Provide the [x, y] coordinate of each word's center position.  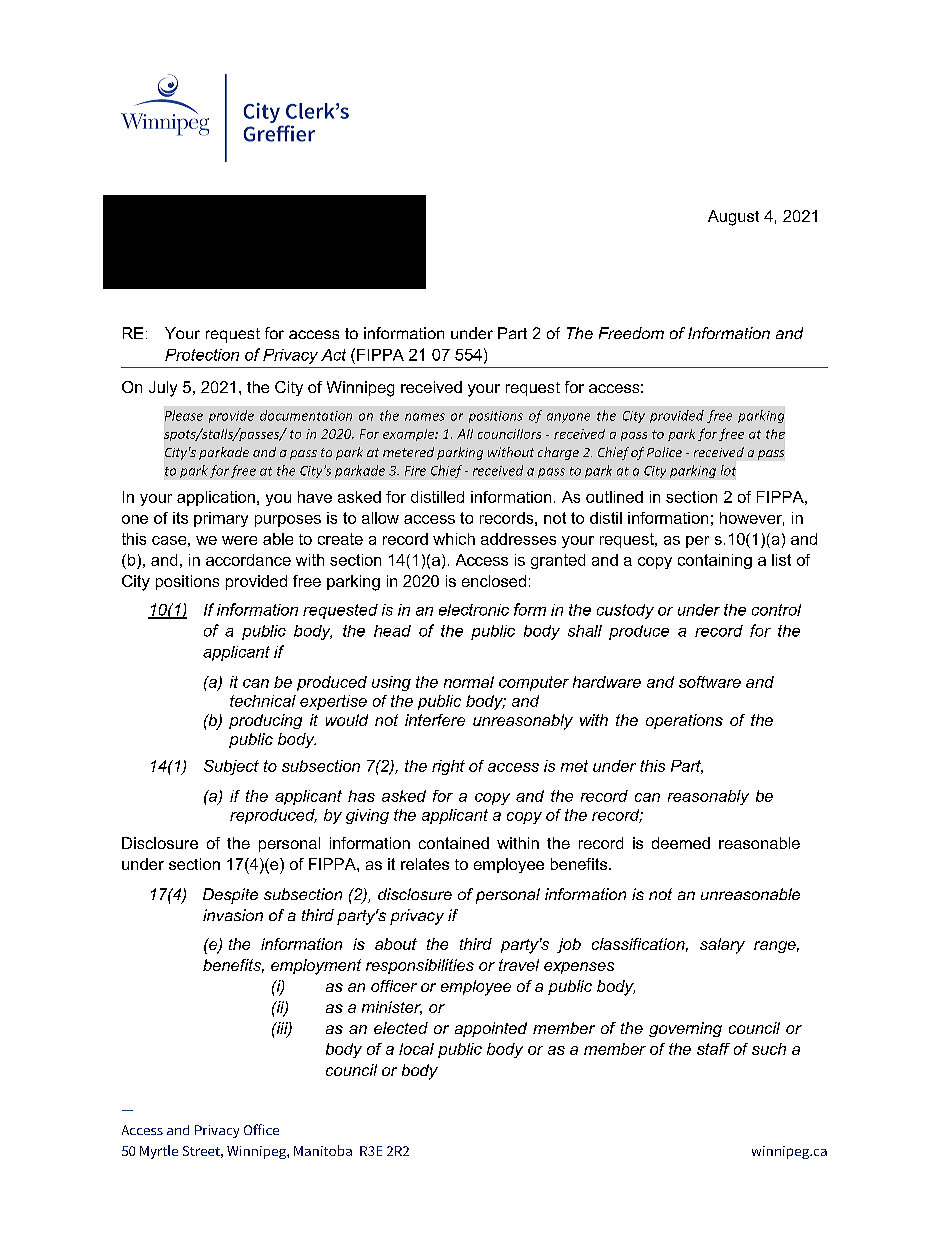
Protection [202, 355]
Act [333, 355]
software [710, 682]
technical [263, 701]
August [733, 218]
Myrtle [159, 1152]
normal [469, 682]
